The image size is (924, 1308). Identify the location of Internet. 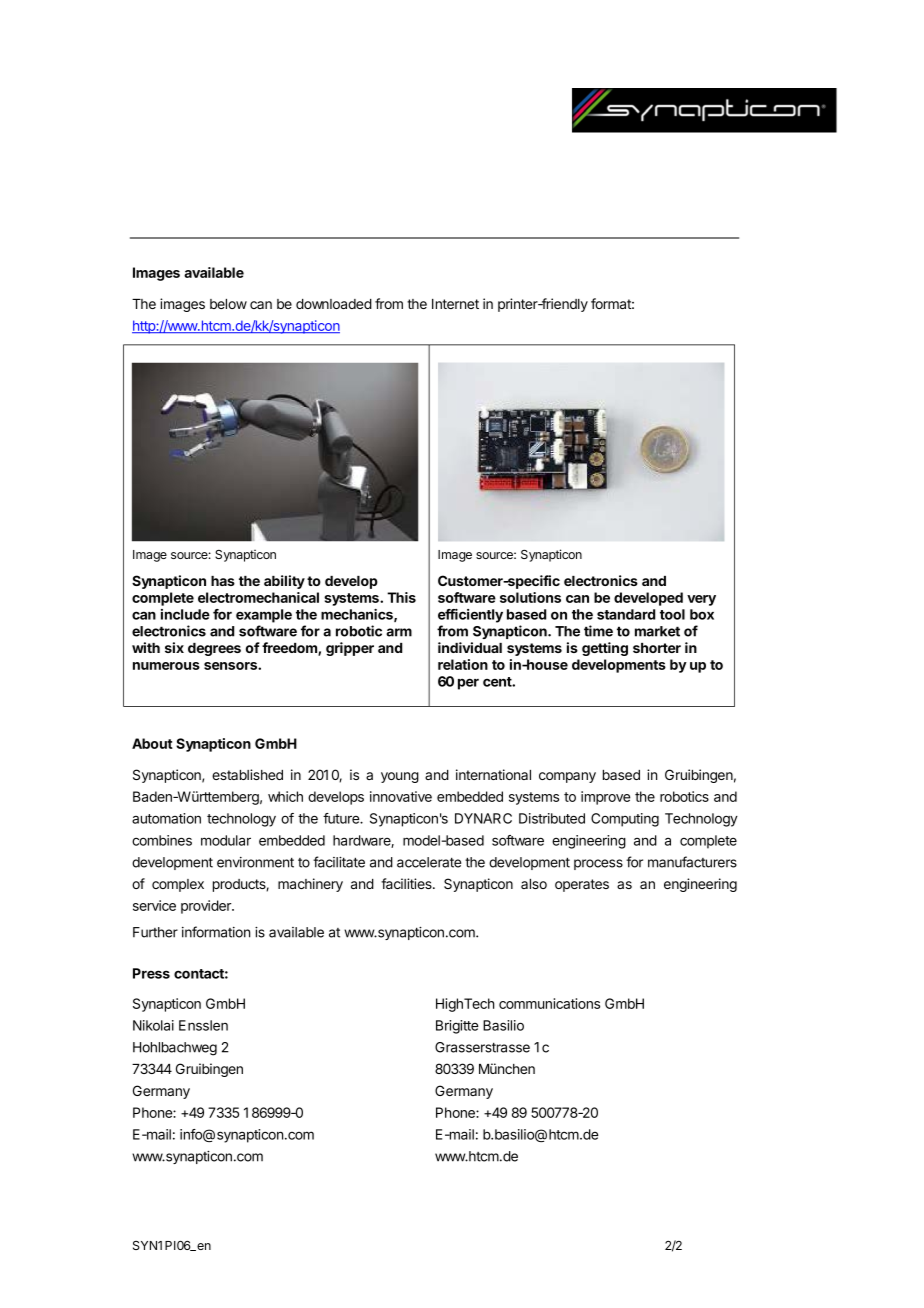
(455, 304).
